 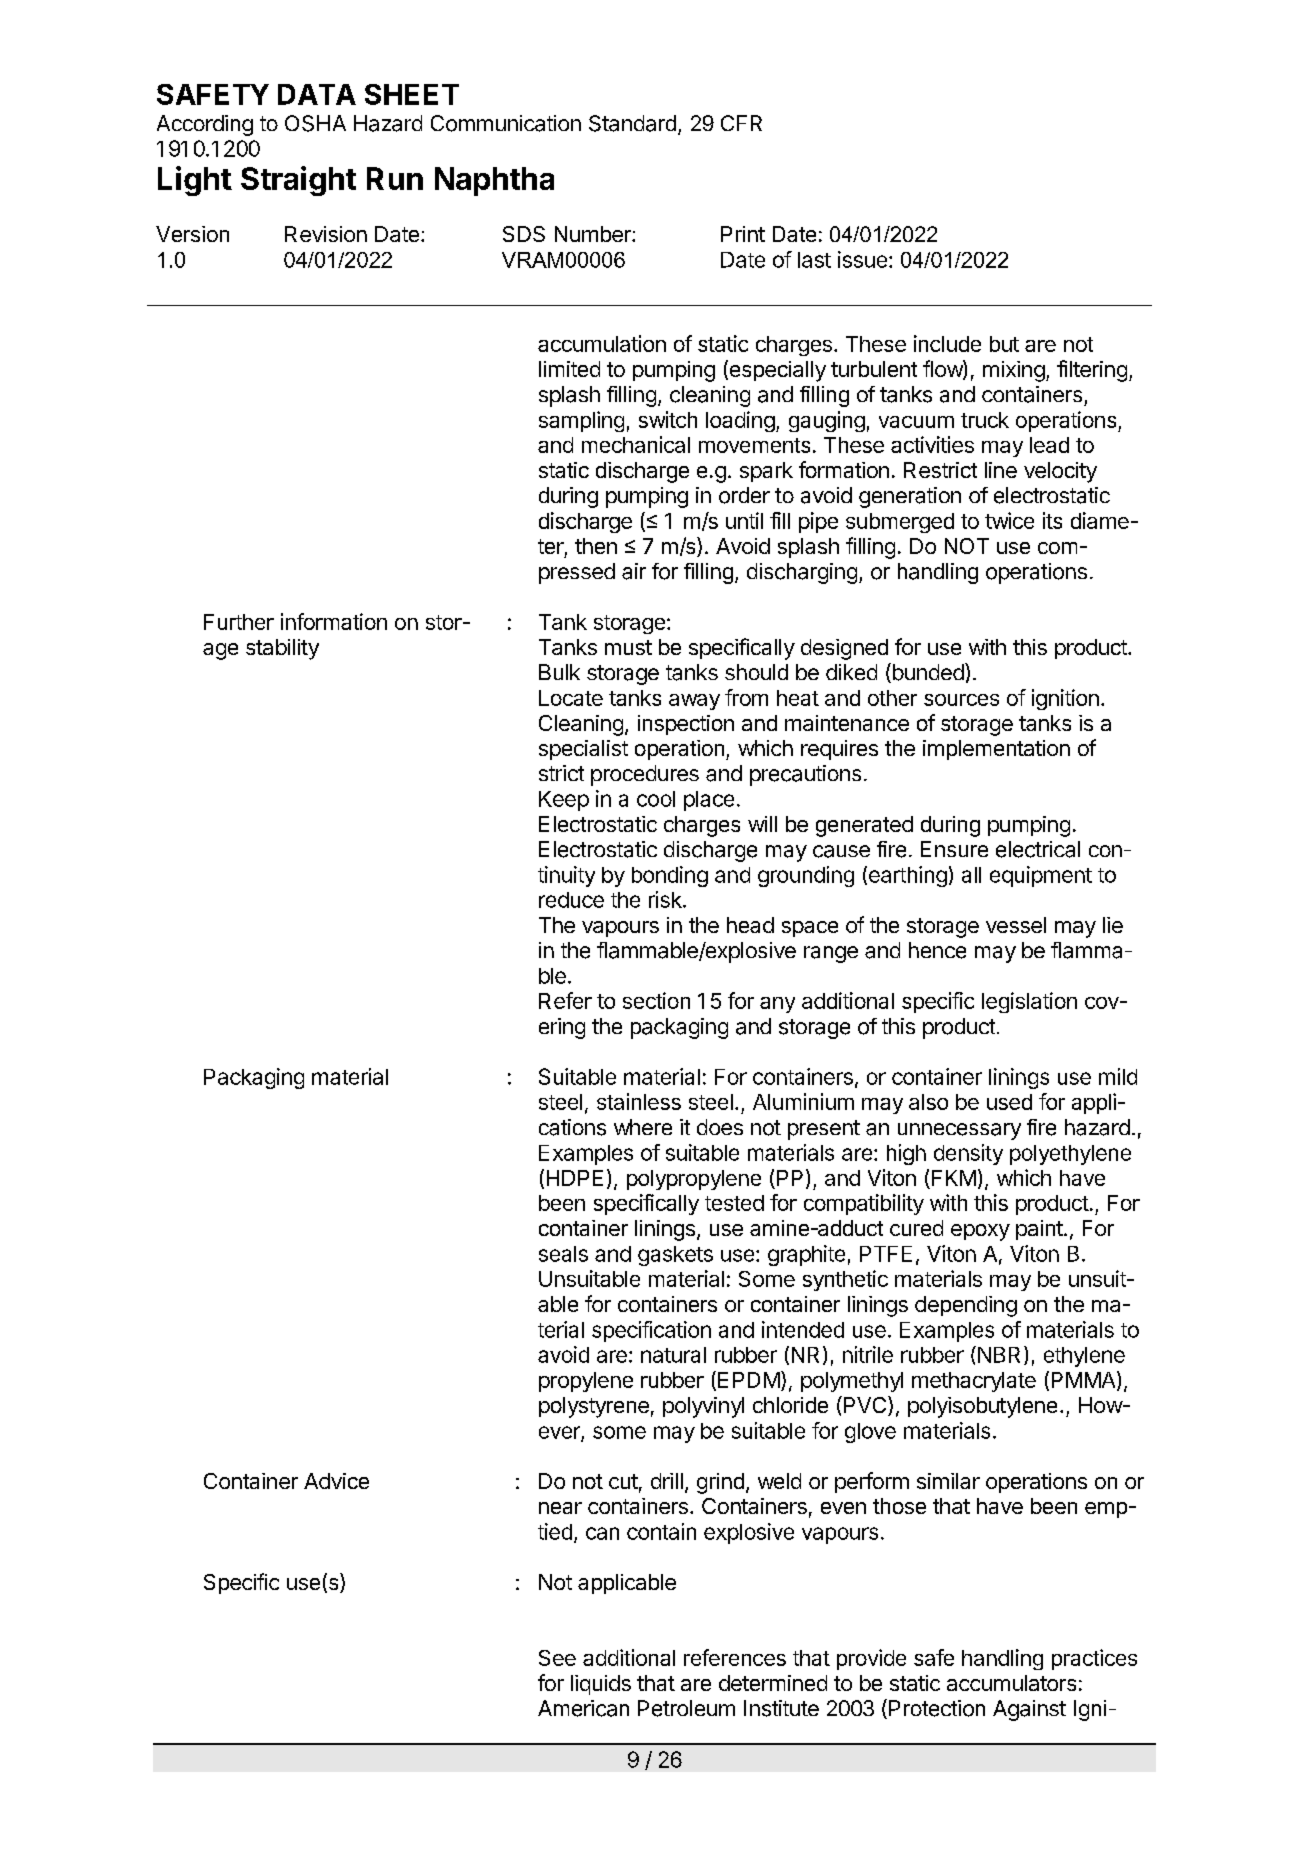 What do you see at coordinates (968, 1154) in the screenshot?
I see `density` at bounding box center [968, 1154].
